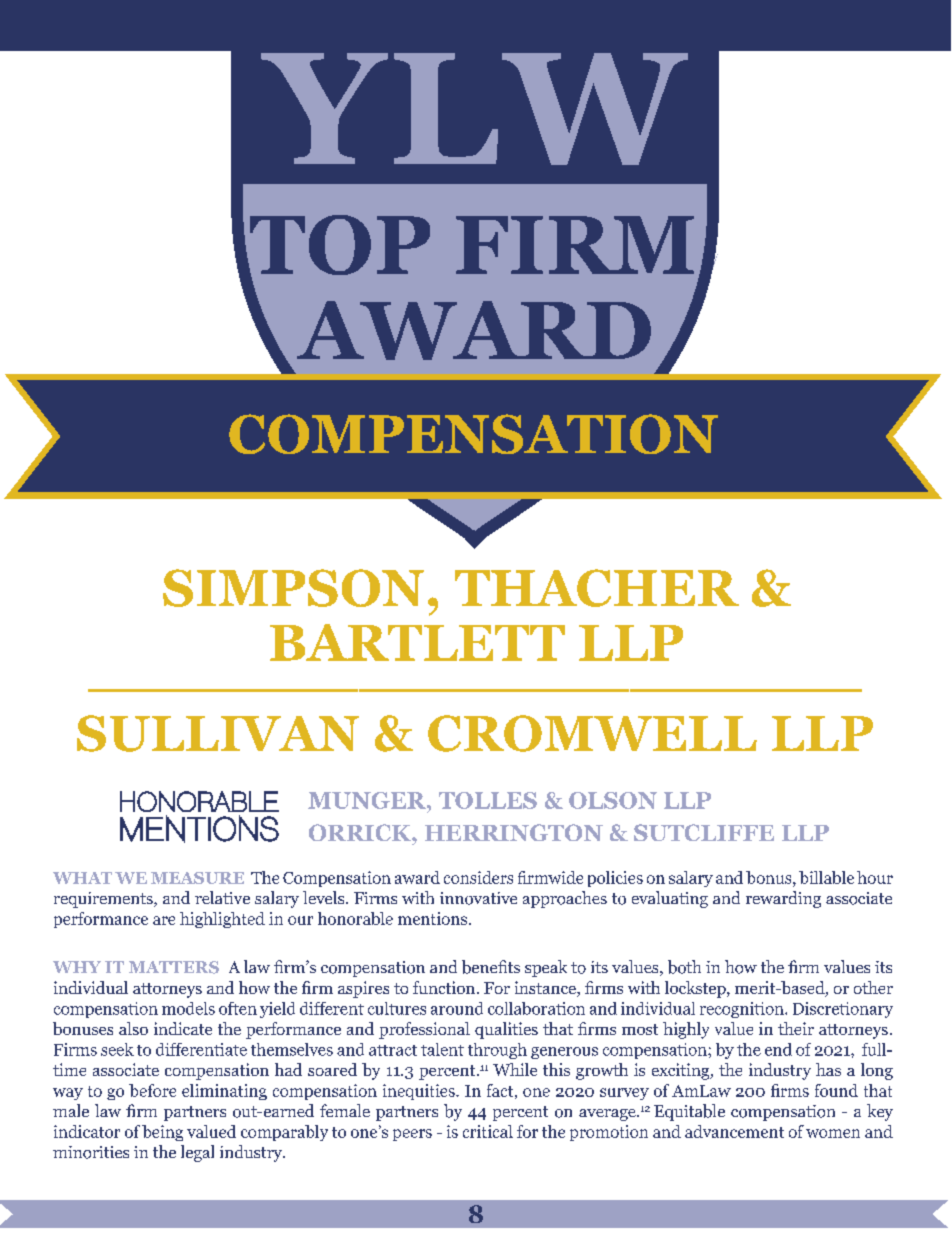 The width and height of the screenshot is (952, 1233). Describe the element at coordinates (162, 1133) in the screenshot. I see `being` at that location.
